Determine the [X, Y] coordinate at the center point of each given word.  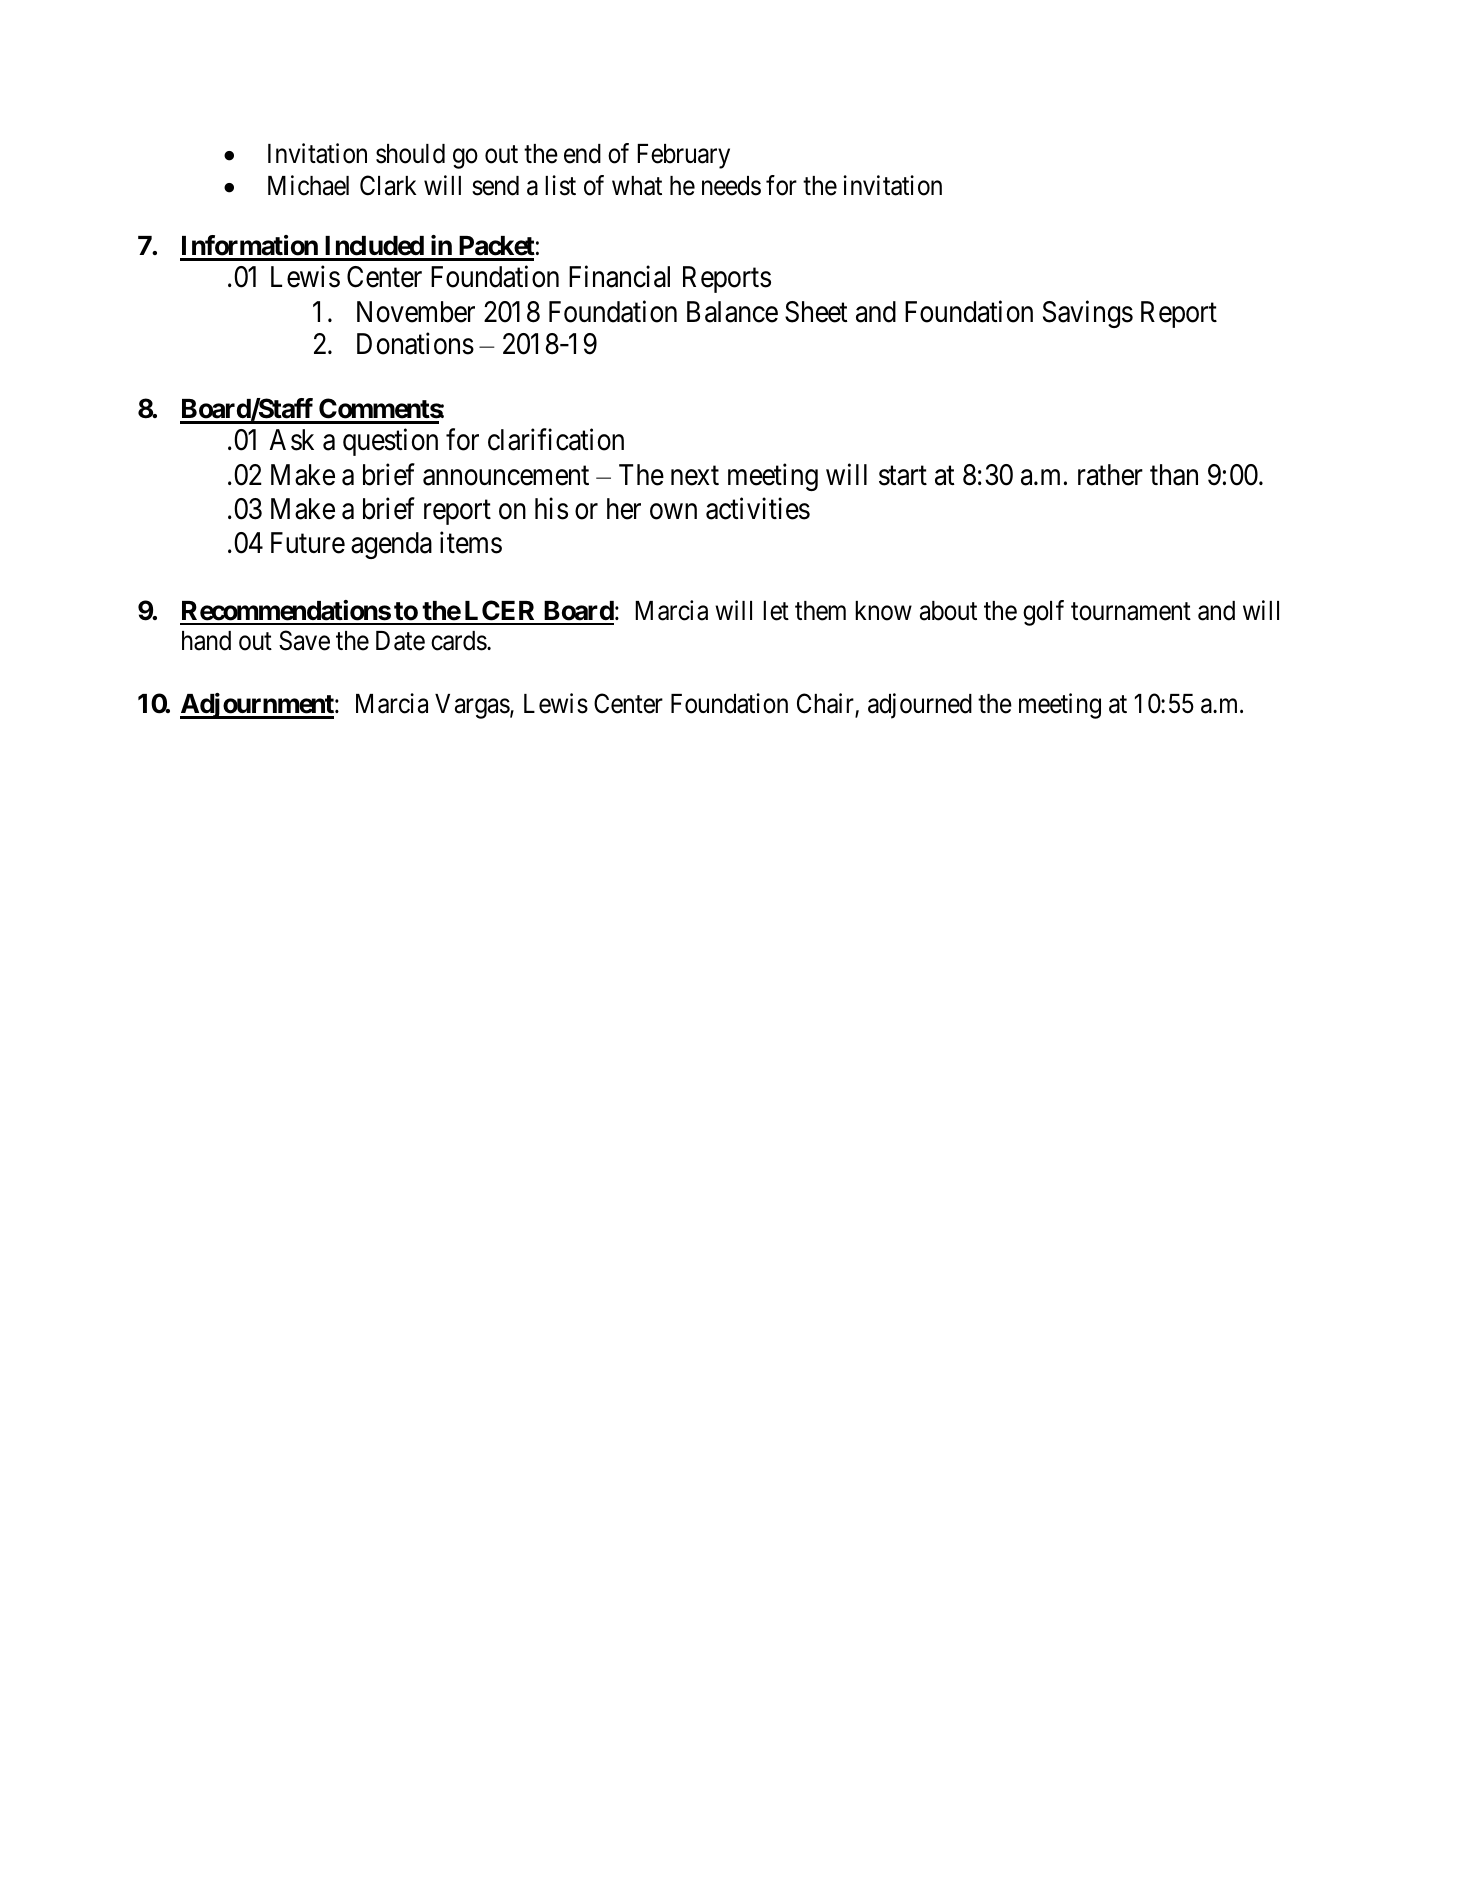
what [637, 186]
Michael [308, 185]
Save [304, 640]
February [683, 156]
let [776, 611]
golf [1043, 613]
